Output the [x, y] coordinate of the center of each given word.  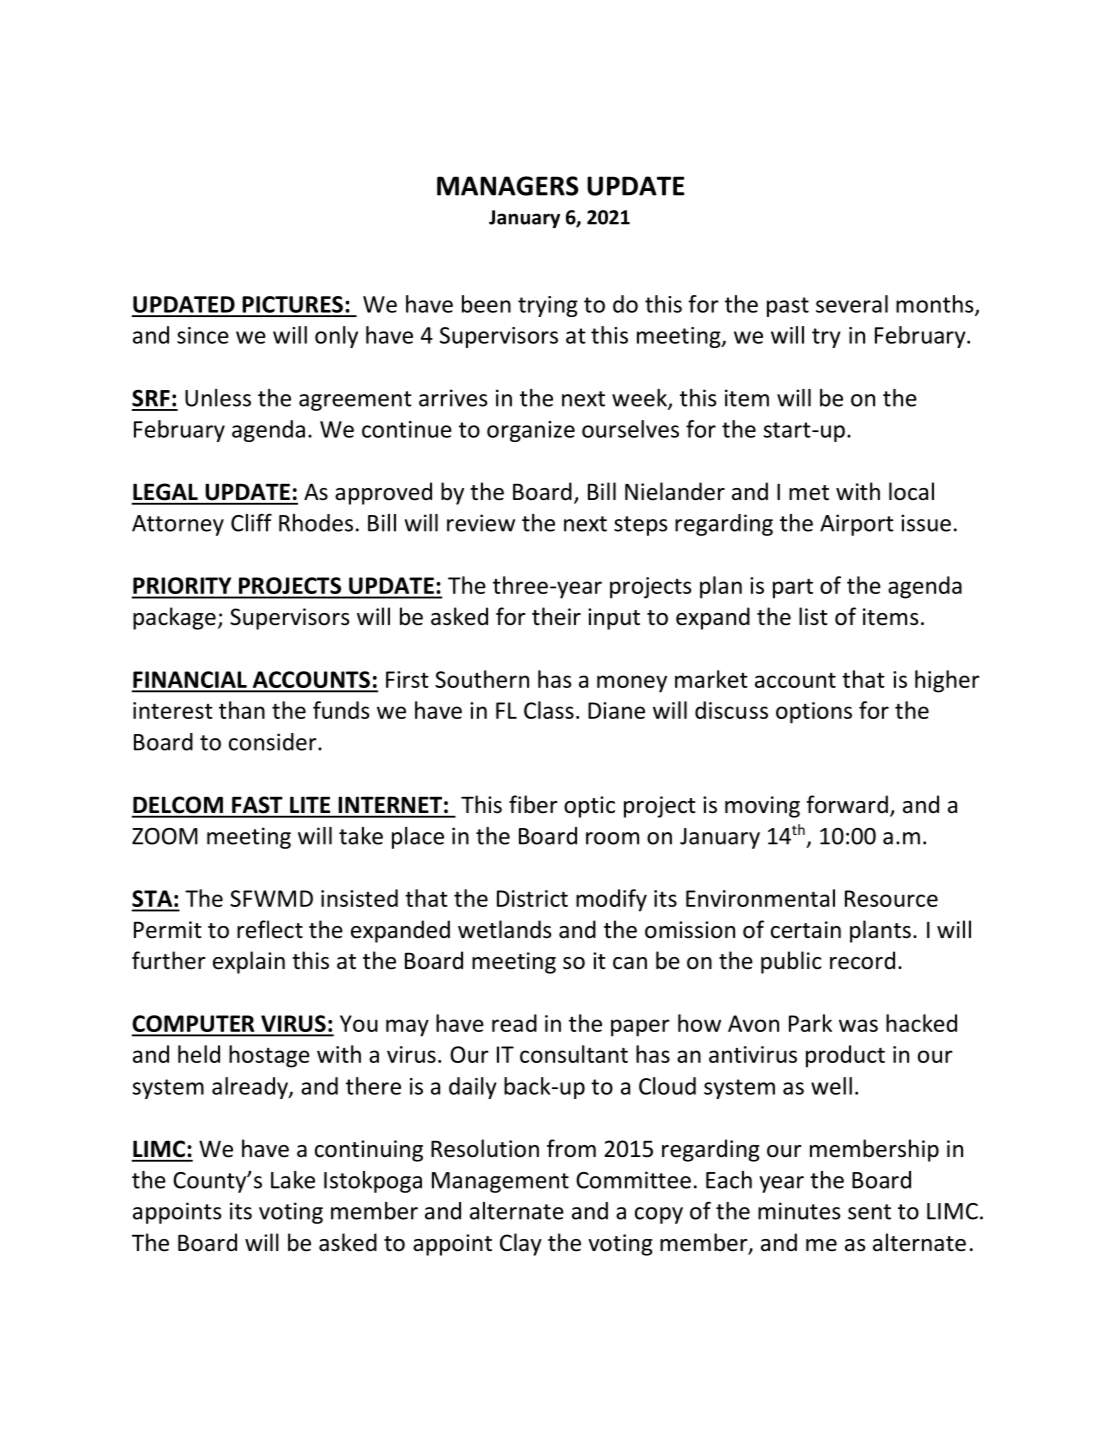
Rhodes [316, 523]
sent [869, 1212]
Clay [521, 1244]
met [809, 493]
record [862, 960]
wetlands [504, 929]
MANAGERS [508, 186]
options [814, 713]
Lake [293, 1180]
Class [549, 710]
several [852, 304]
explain [249, 962]
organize [531, 431]
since [203, 335]
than [242, 710]
